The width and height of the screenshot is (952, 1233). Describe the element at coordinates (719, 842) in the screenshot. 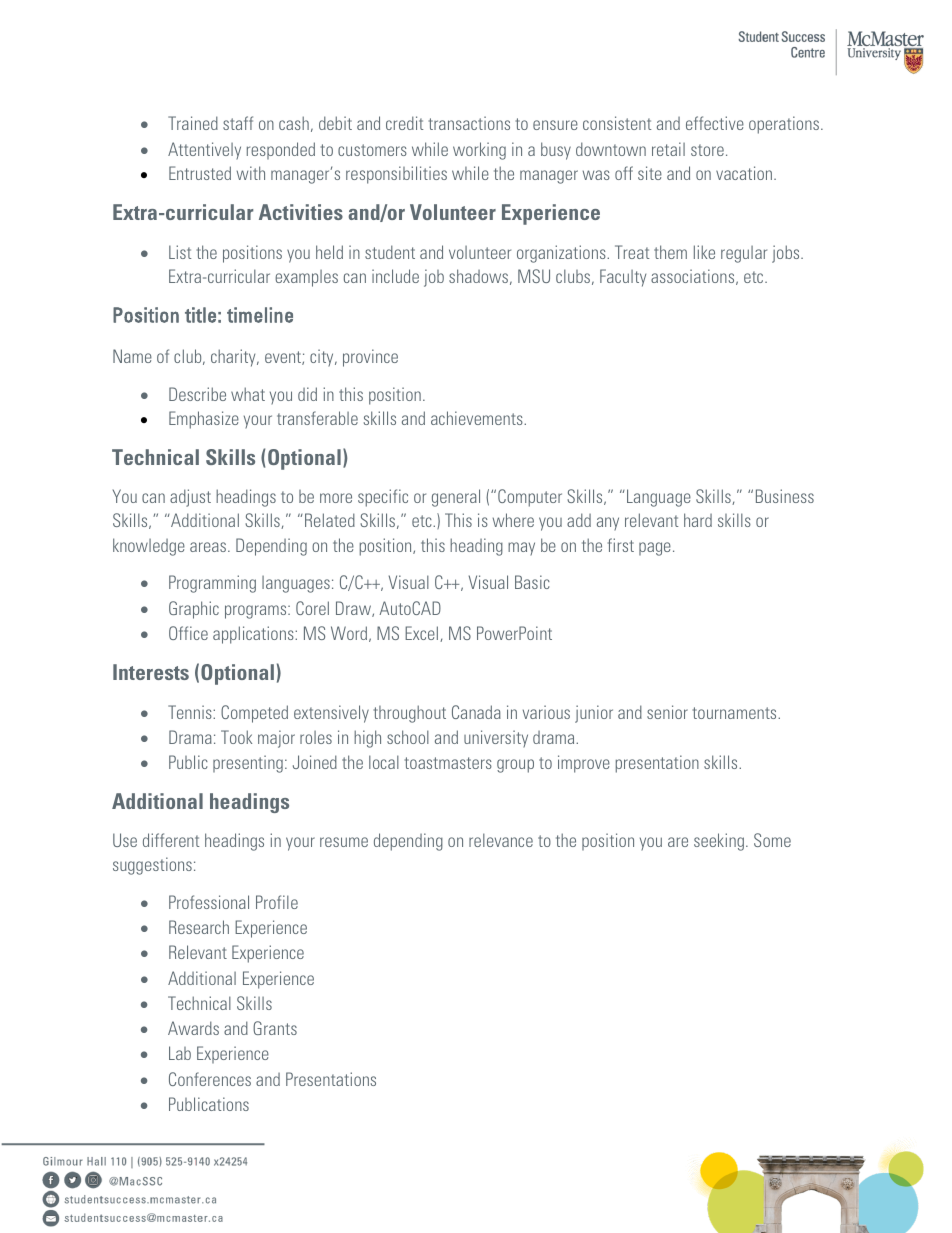

I see `seeking` at that location.
